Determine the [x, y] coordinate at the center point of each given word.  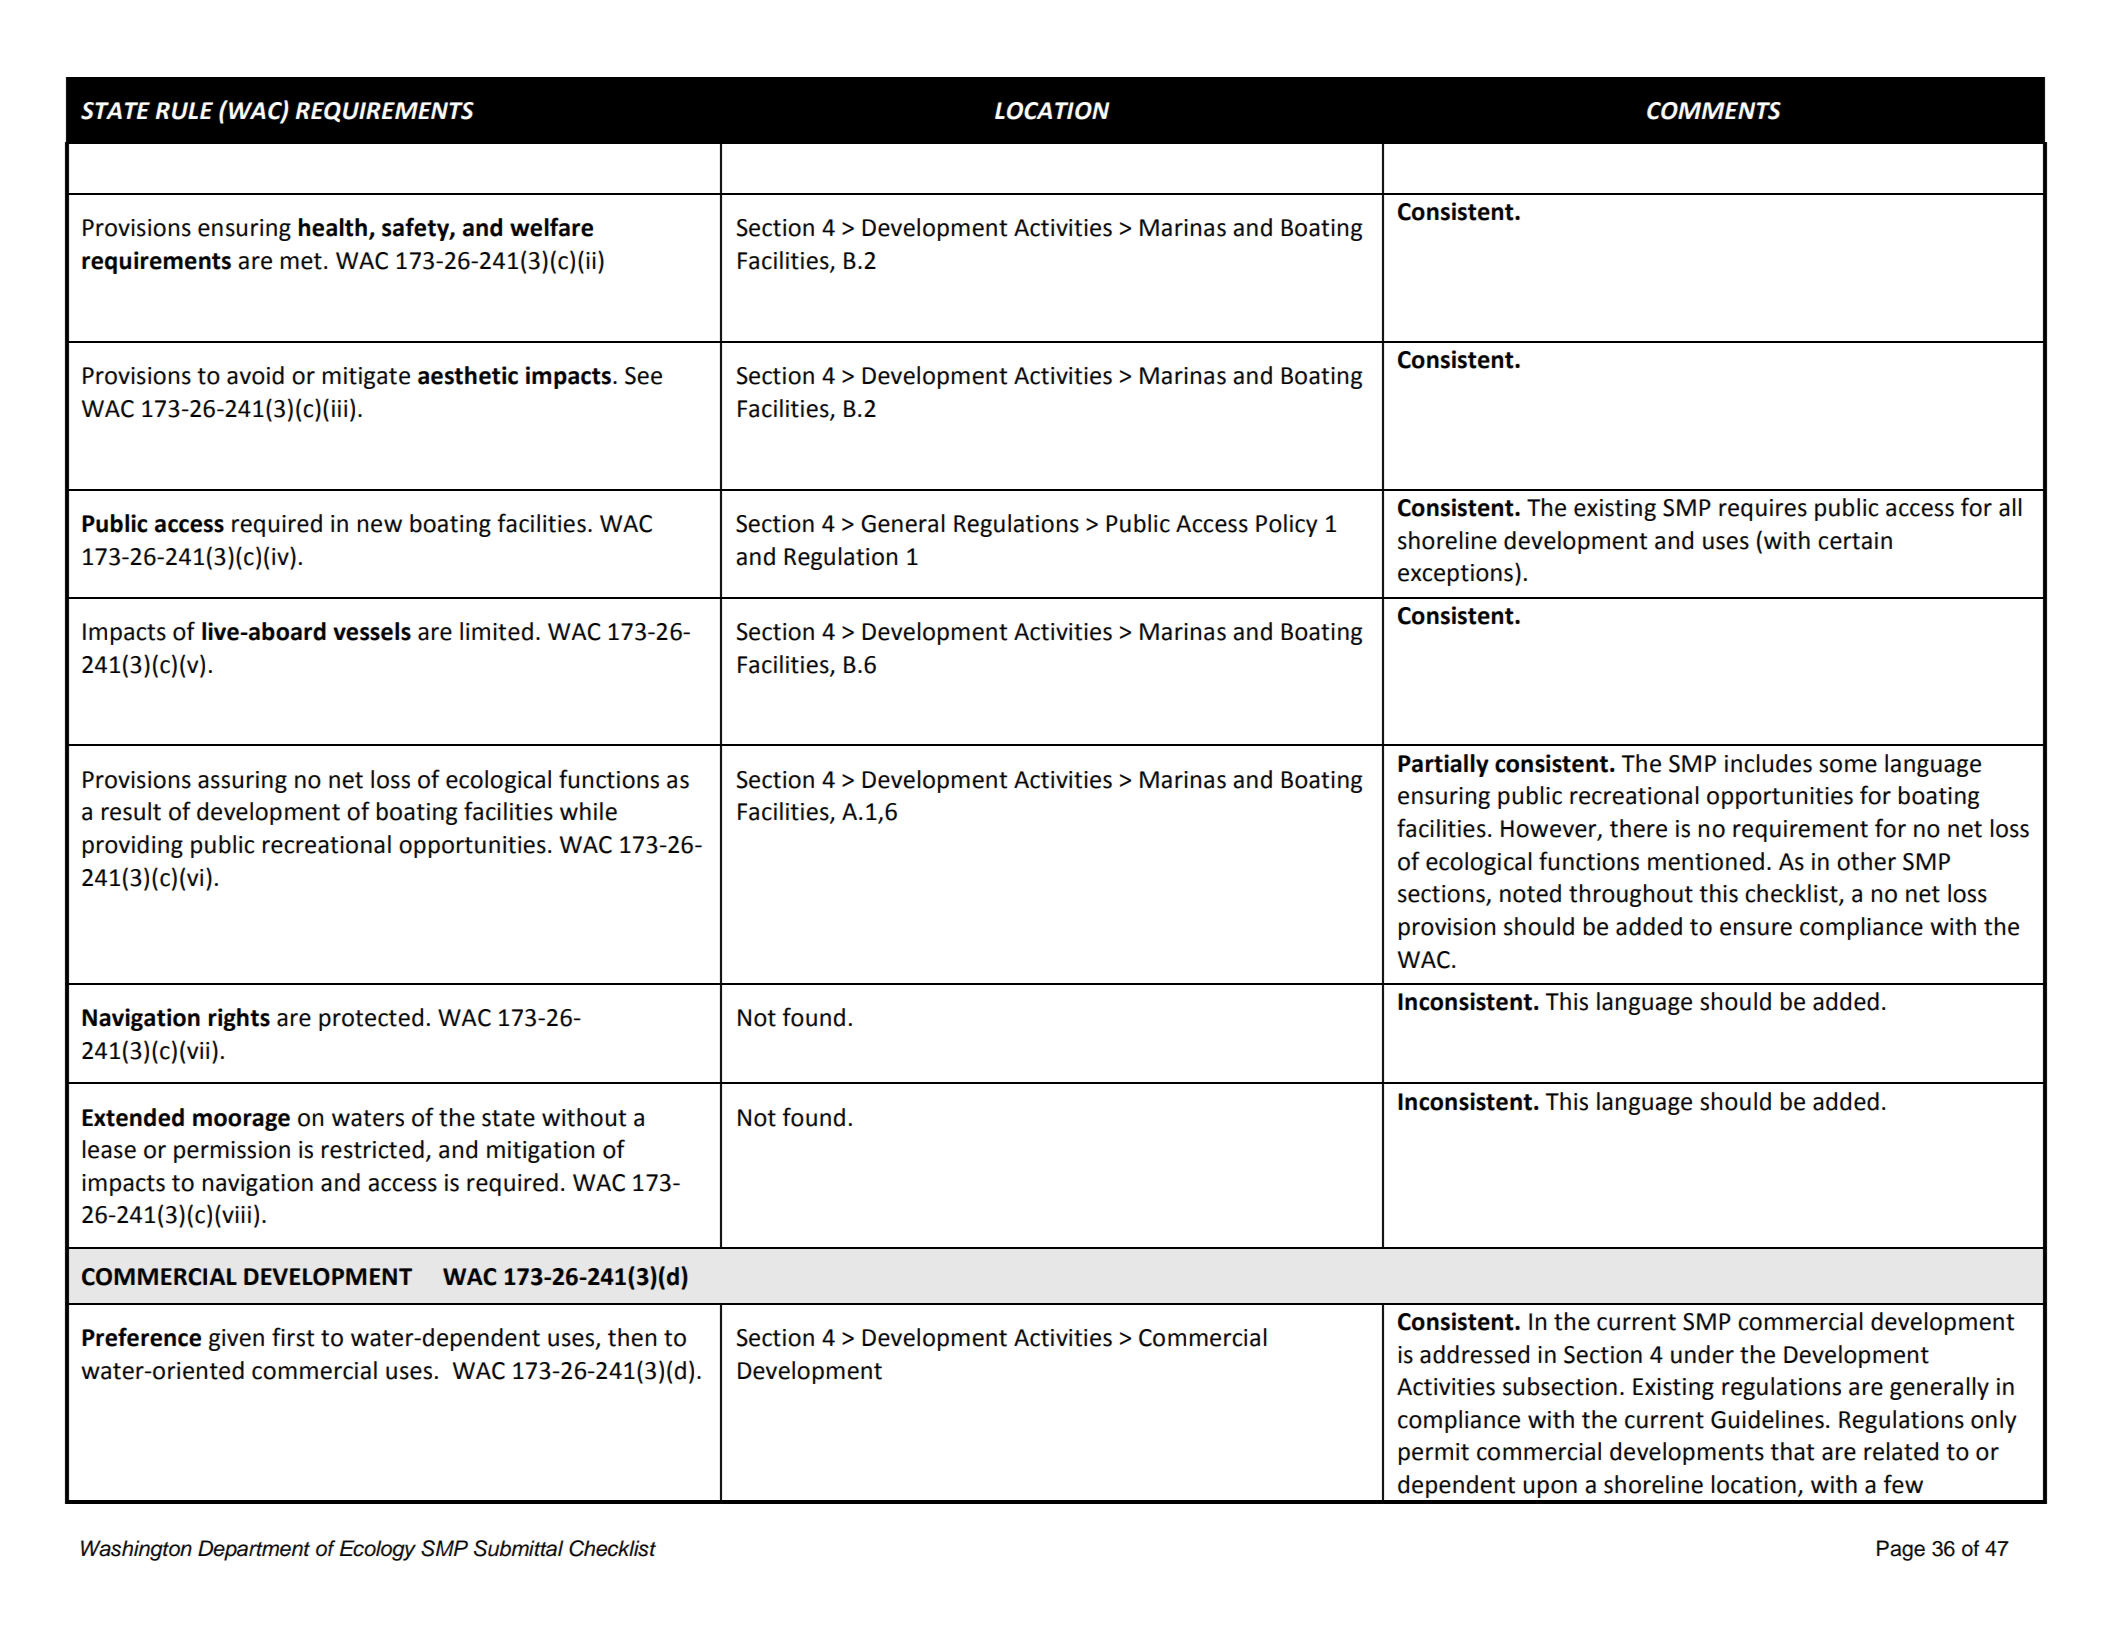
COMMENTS [1714, 111]
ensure [1756, 929]
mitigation [540, 1152]
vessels [372, 631]
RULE [184, 111]
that [1792, 1451]
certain [1855, 541]
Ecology [378, 1550]
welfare [551, 227]
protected [371, 1019]
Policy [1287, 525]
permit [1434, 1454]
